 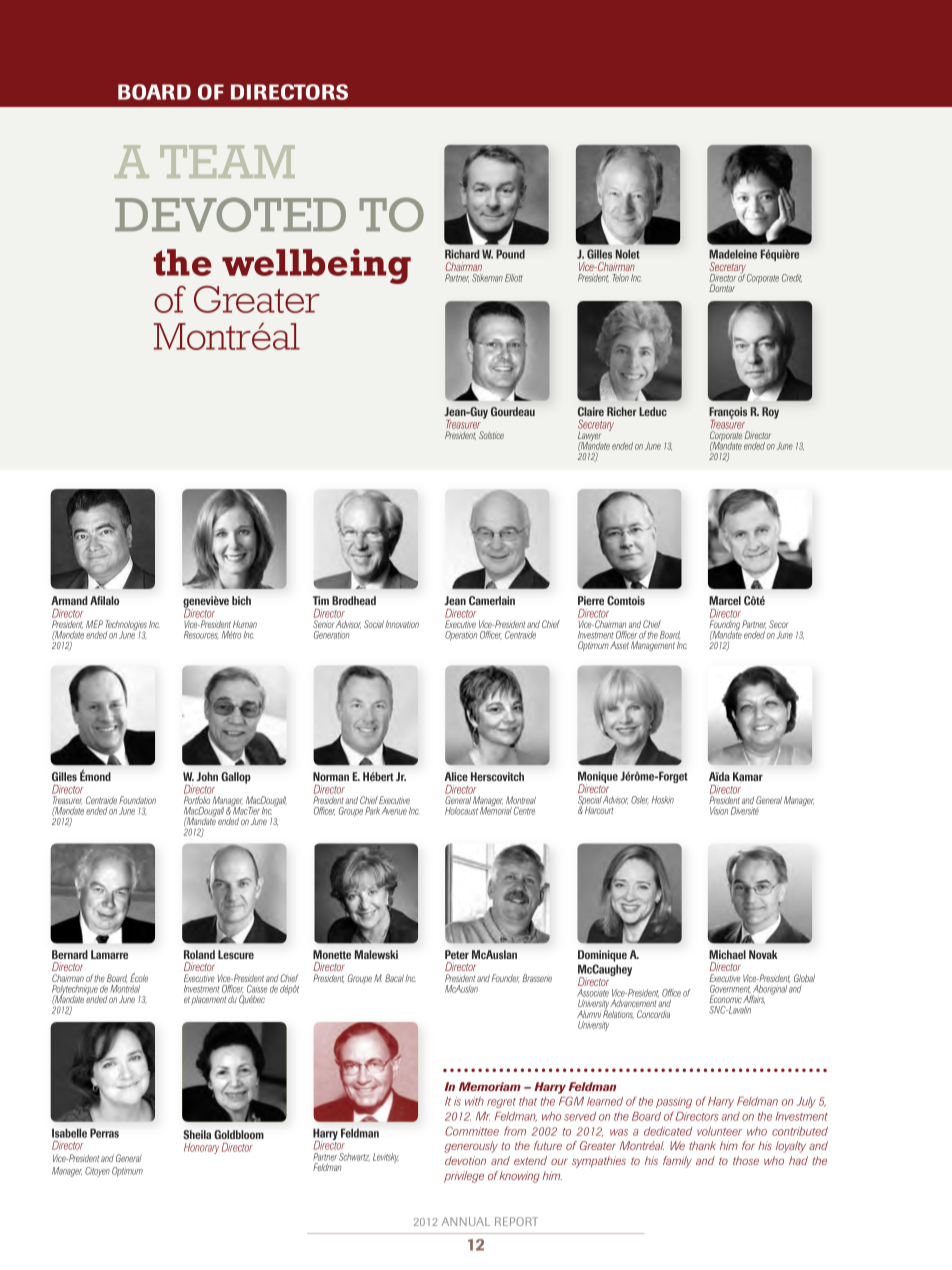 What do you see at coordinates (464, 1177) in the screenshot?
I see `privilege` at bounding box center [464, 1177].
